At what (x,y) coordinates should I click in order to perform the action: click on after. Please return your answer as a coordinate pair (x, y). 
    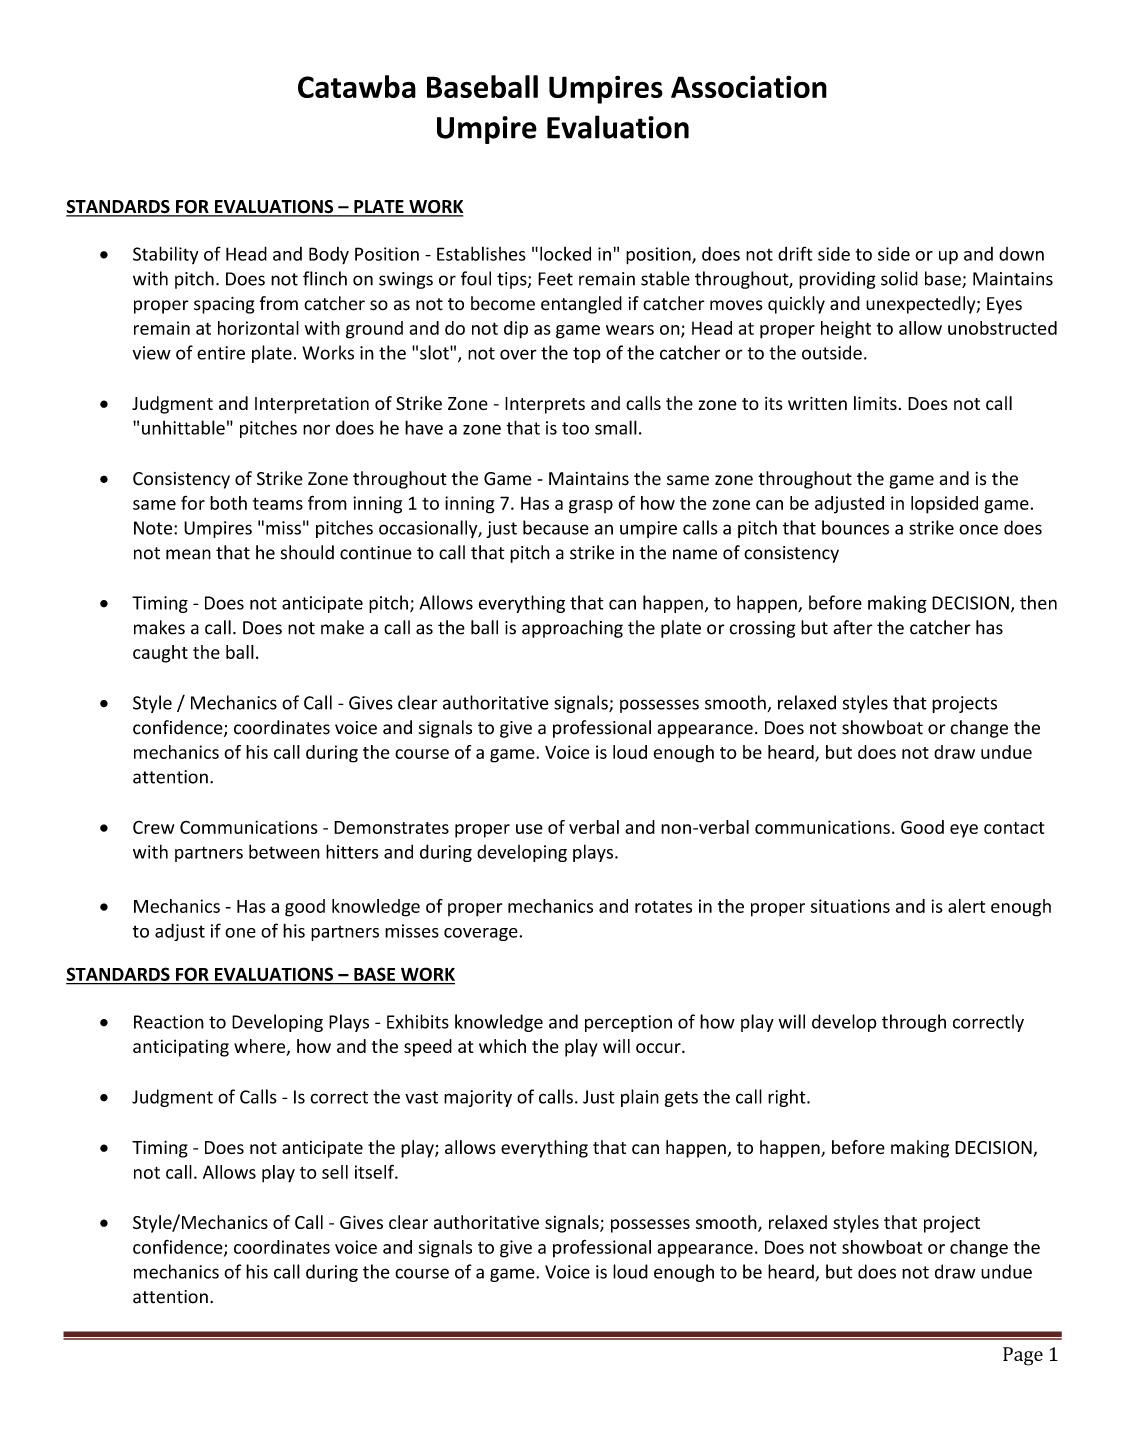
    Looking at the image, I should click on (853, 627).
